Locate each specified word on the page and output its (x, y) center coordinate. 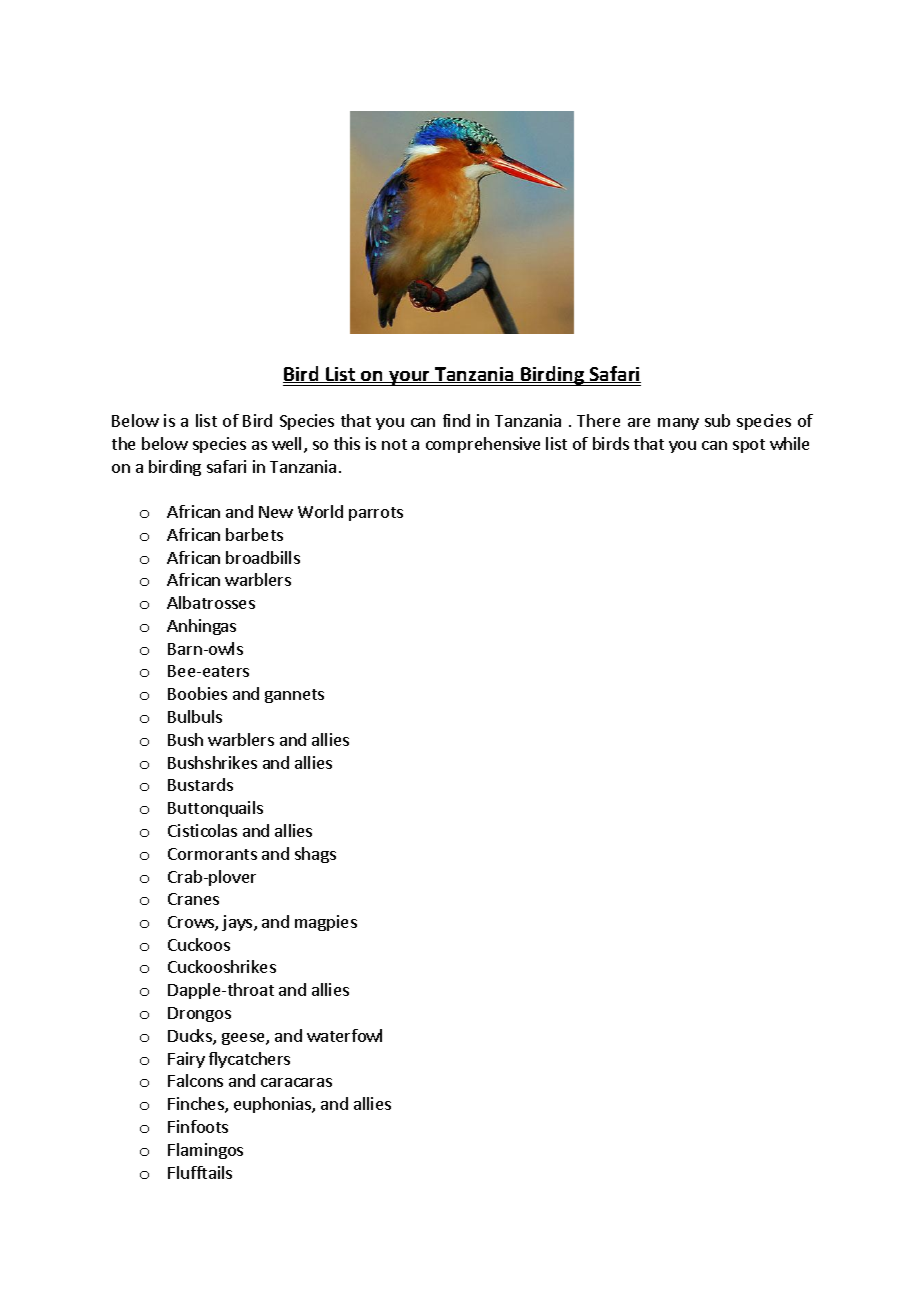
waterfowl (344, 1035)
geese (244, 1039)
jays (238, 923)
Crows (192, 923)
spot (749, 446)
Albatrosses (211, 602)
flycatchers (249, 1060)
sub (717, 420)
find (456, 420)
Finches (197, 1105)
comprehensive (483, 445)
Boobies (197, 693)
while (789, 443)
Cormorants (212, 854)
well (286, 443)
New (276, 512)
